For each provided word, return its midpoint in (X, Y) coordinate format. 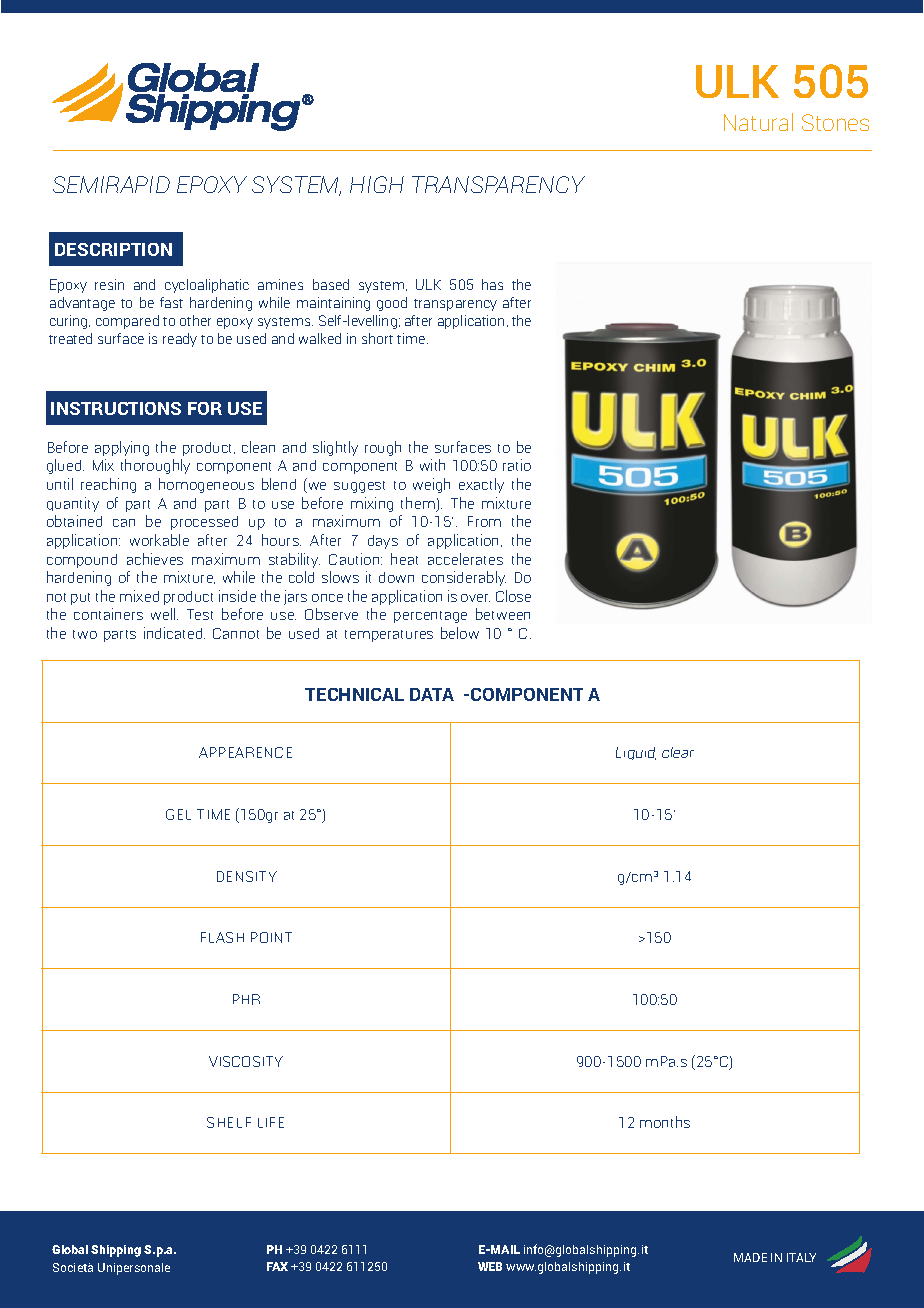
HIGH (377, 184)
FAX (277, 1266)
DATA (432, 694)
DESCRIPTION (113, 249)
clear (678, 752)
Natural (758, 122)
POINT (271, 937)
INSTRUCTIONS (116, 408)
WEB (490, 1266)
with (432, 465)
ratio (517, 465)
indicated (174, 633)
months (665, 1122)
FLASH (222, 937)
